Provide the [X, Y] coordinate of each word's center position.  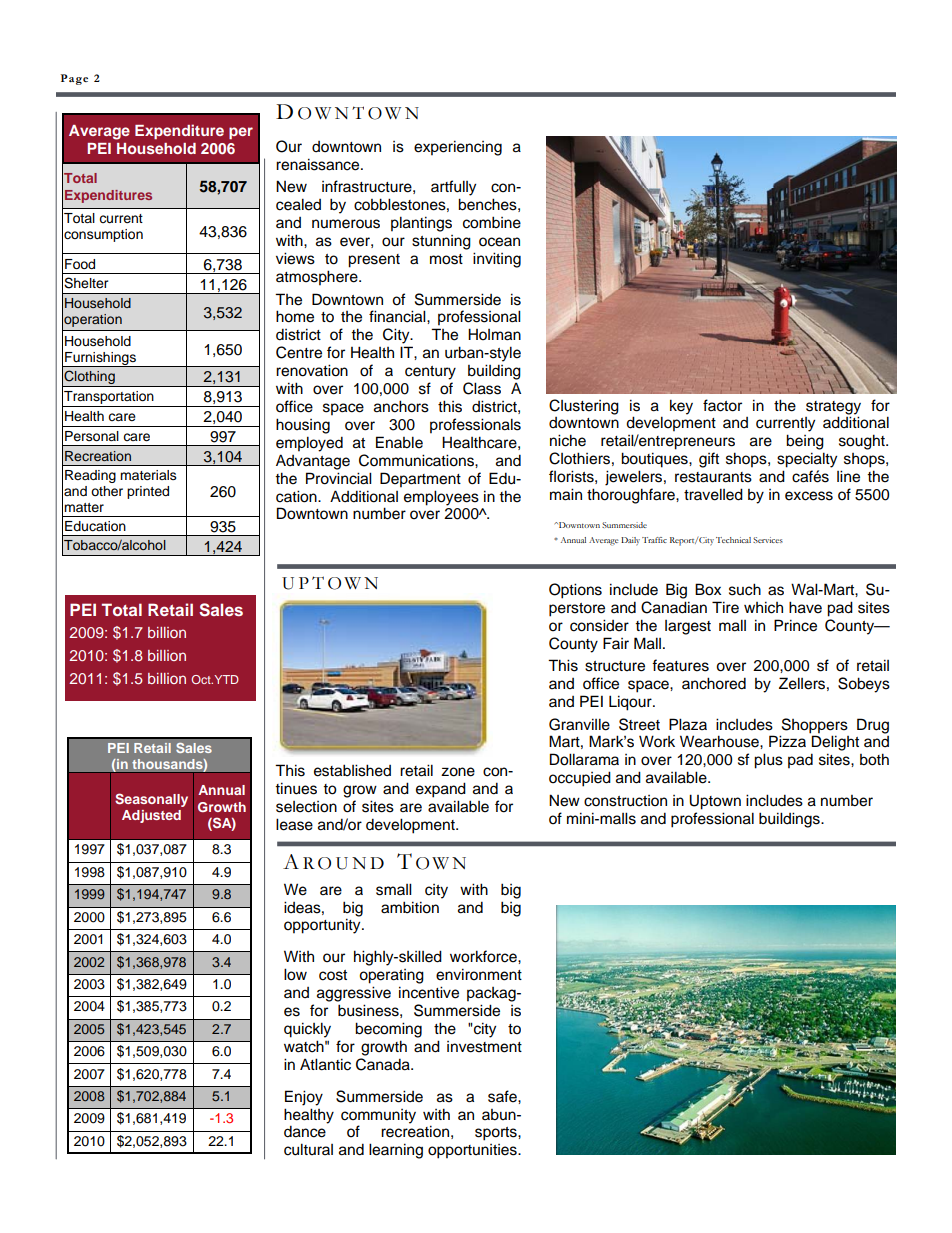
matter [84, 507]
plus [768, 761]
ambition [410, 907]
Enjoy [304, 1098]
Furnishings [100, 359]
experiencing [458, 148]
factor [722, 405]
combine [492, 222]
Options [575, 591]
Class [482, 388]
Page [74, 79]
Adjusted [151, 816]
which [763, 607]
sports [497, 1134]
